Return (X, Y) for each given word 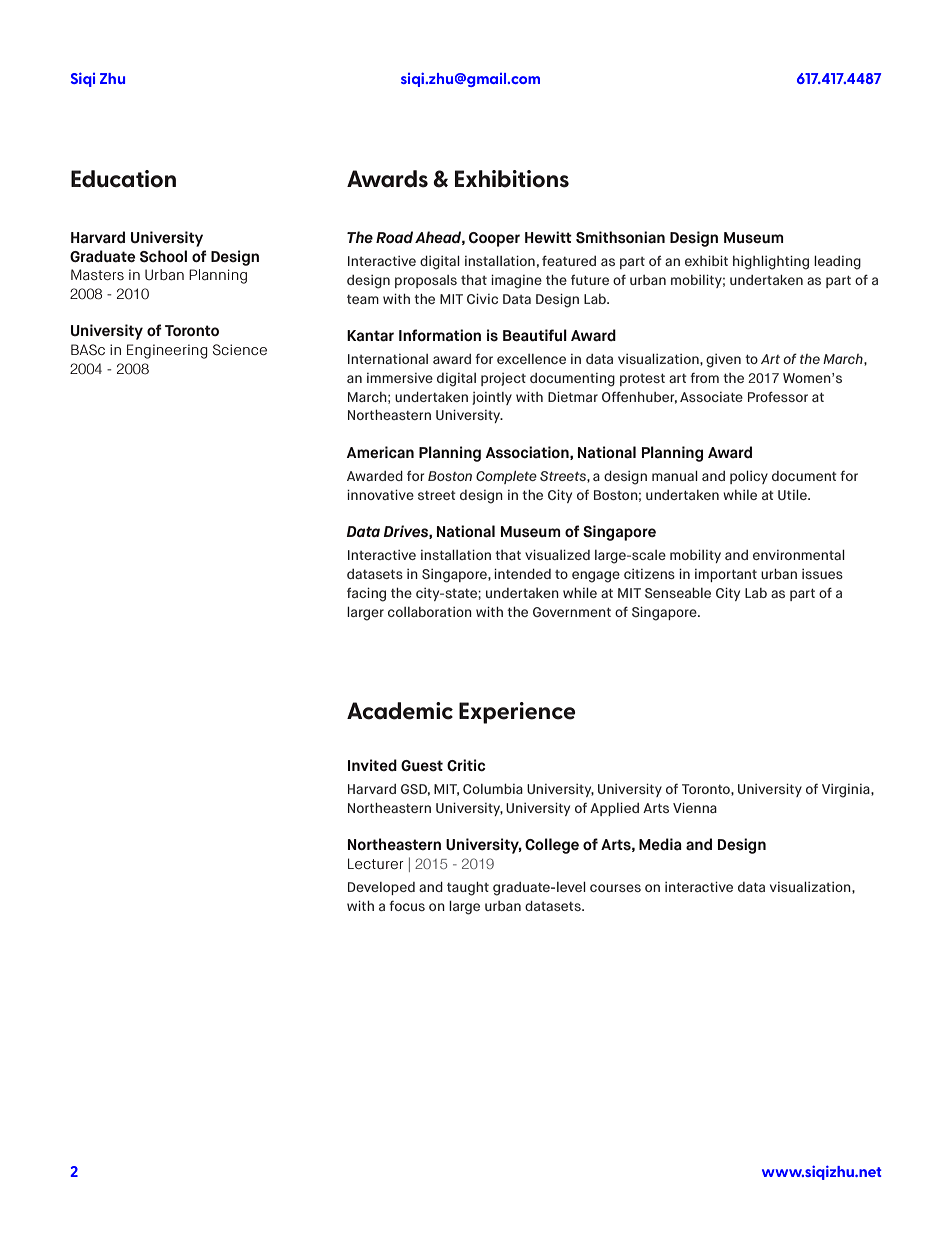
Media (660, 844)
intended (522, 574)
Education (123, 179)
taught (468, 889)
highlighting (771, 263)
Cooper (494, 239)
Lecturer (376, 863)
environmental (799, 555)
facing (366, 595)
